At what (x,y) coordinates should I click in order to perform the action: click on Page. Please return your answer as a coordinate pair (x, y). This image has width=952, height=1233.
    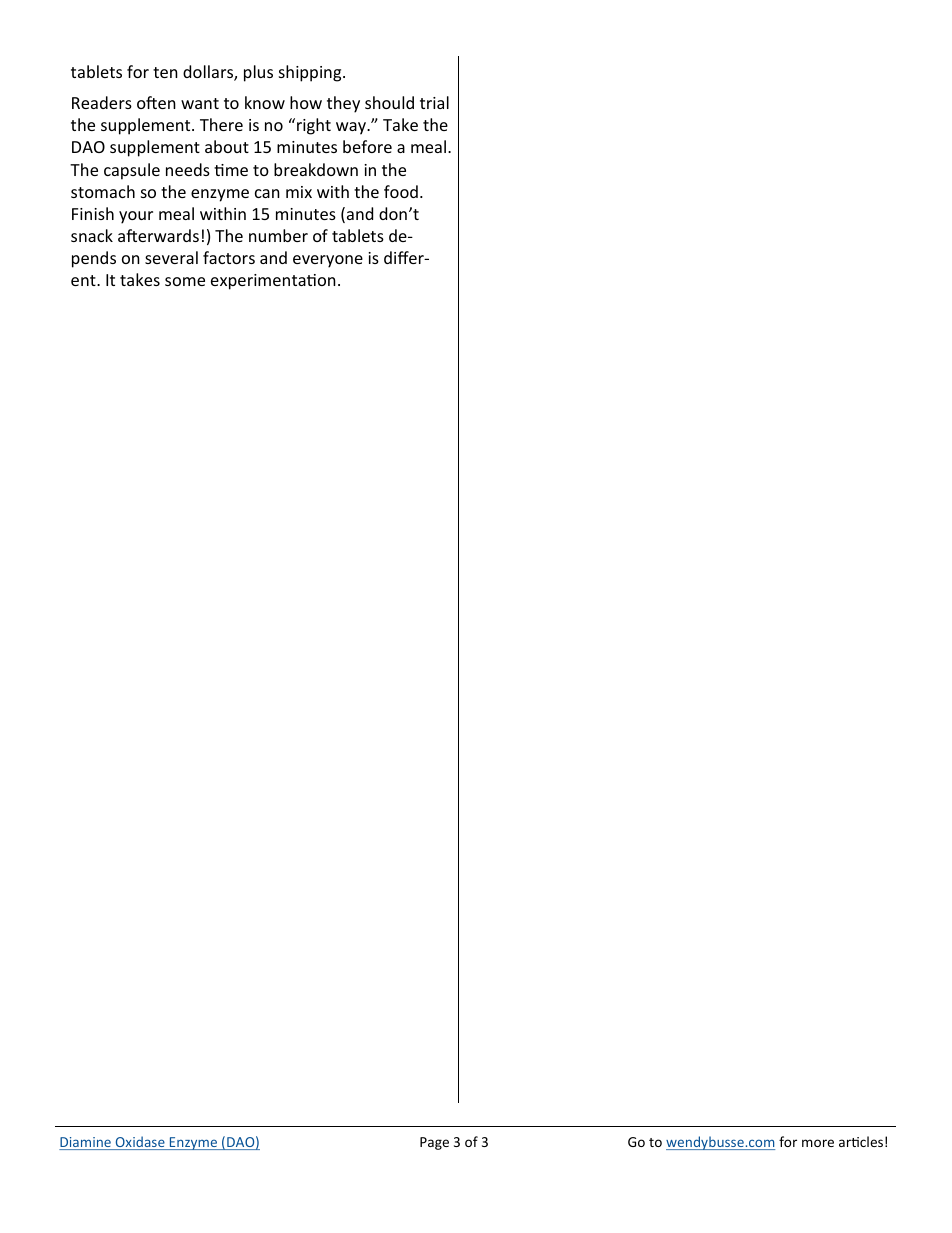
    Looking at the image, I should click on (434, 1143).
